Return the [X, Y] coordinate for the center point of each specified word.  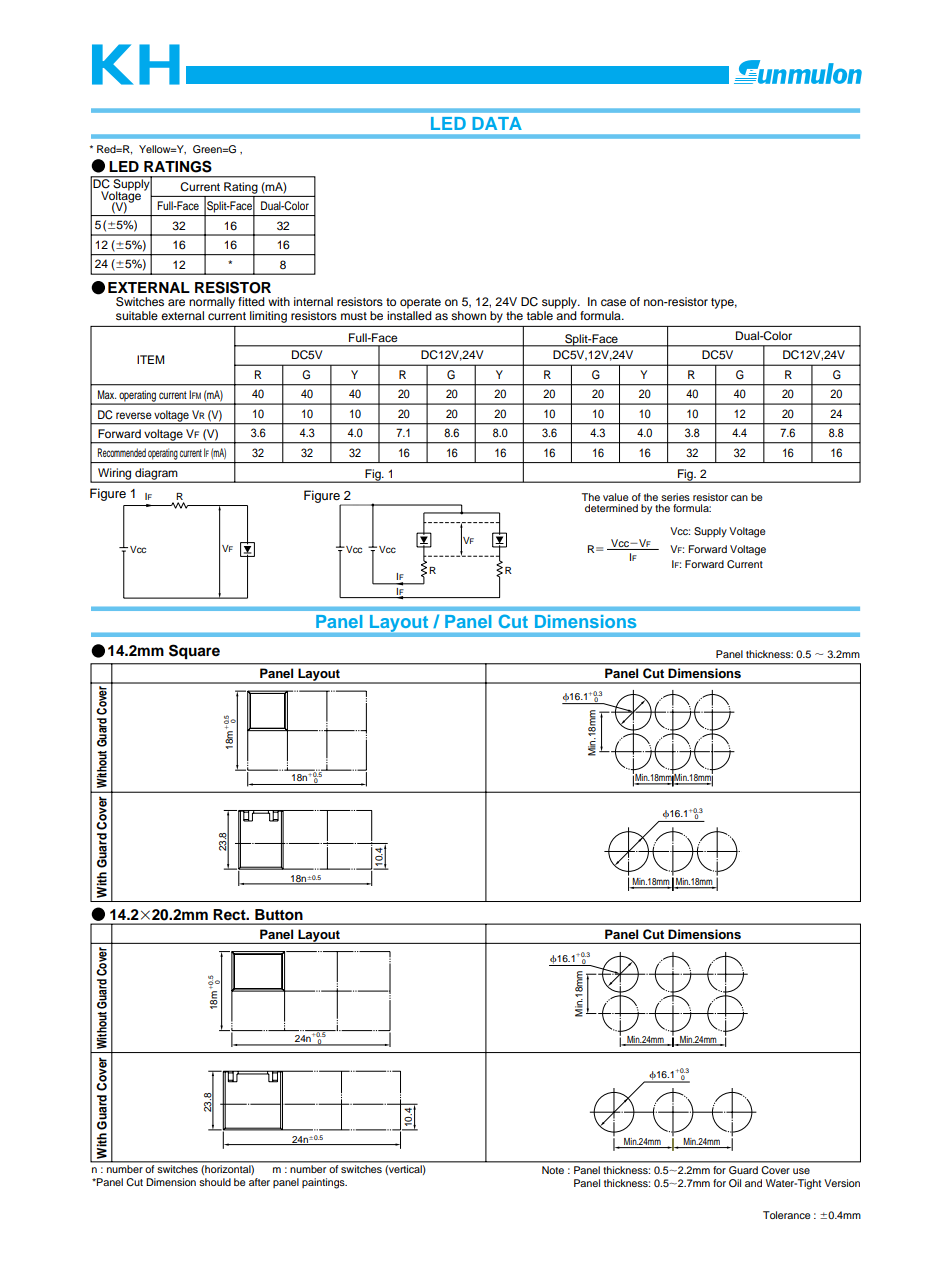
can [739, 498]
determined [611, 508]
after [259, 1182]
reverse [134, 415]
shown [468, 315]
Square [194, 651]
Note [553, 1170]
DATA [497, 123]
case [613, 302]
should [215, 1182]
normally [212, 303]
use [801, 1171]
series [675, 497]
